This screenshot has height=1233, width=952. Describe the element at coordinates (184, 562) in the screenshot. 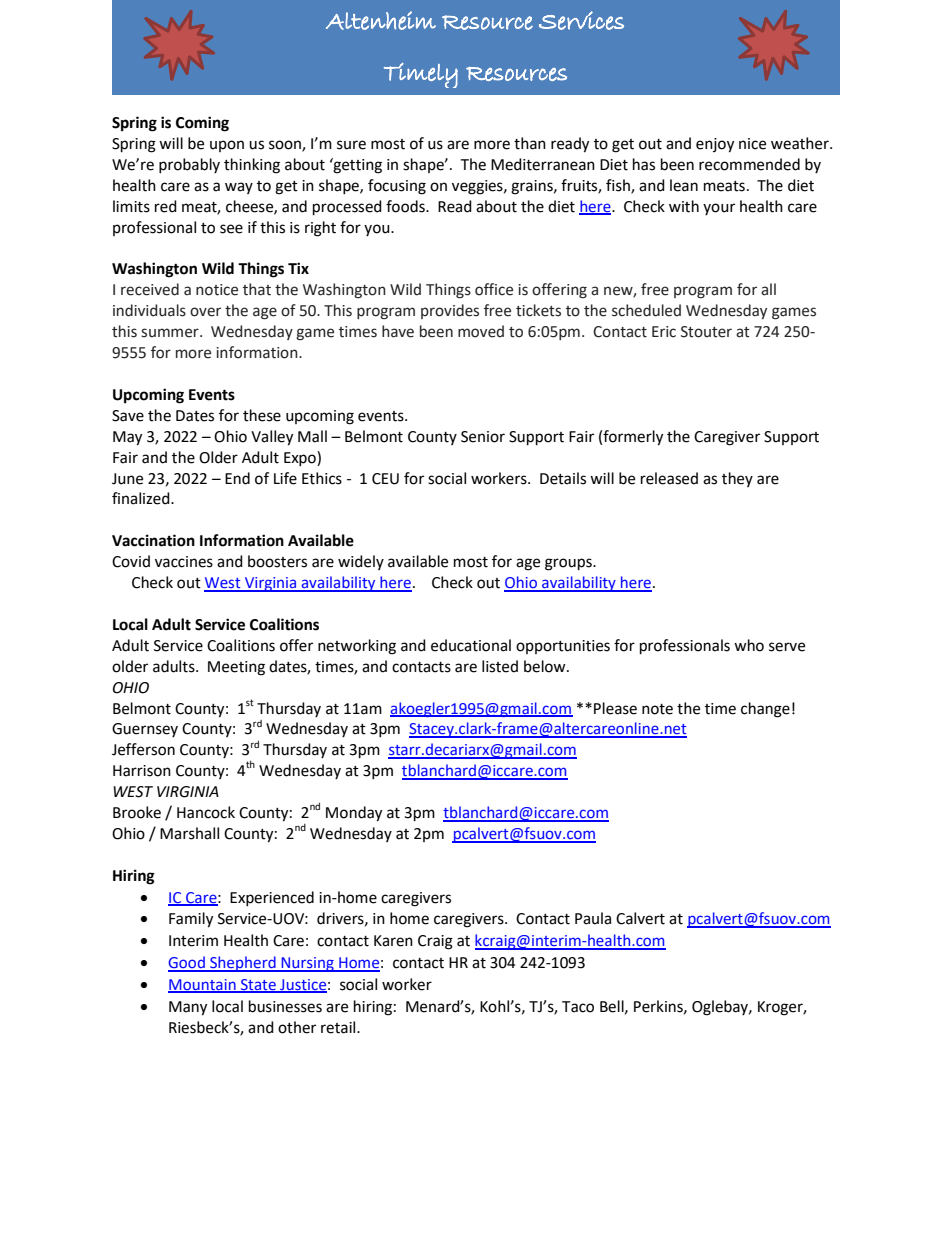

I see `vaccines` at that location.
